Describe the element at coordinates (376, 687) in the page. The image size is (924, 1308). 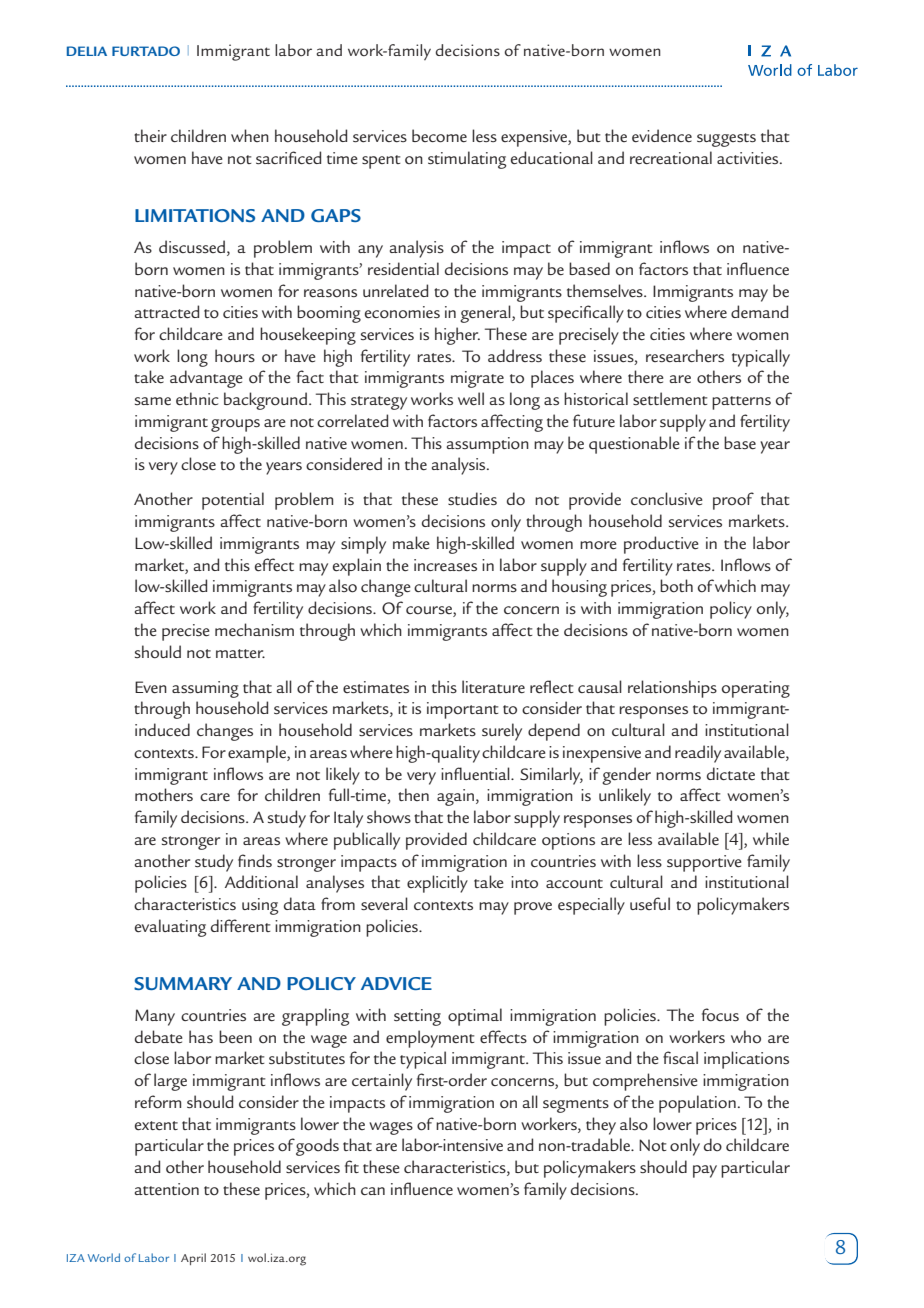
I see `estimates` at that location.
